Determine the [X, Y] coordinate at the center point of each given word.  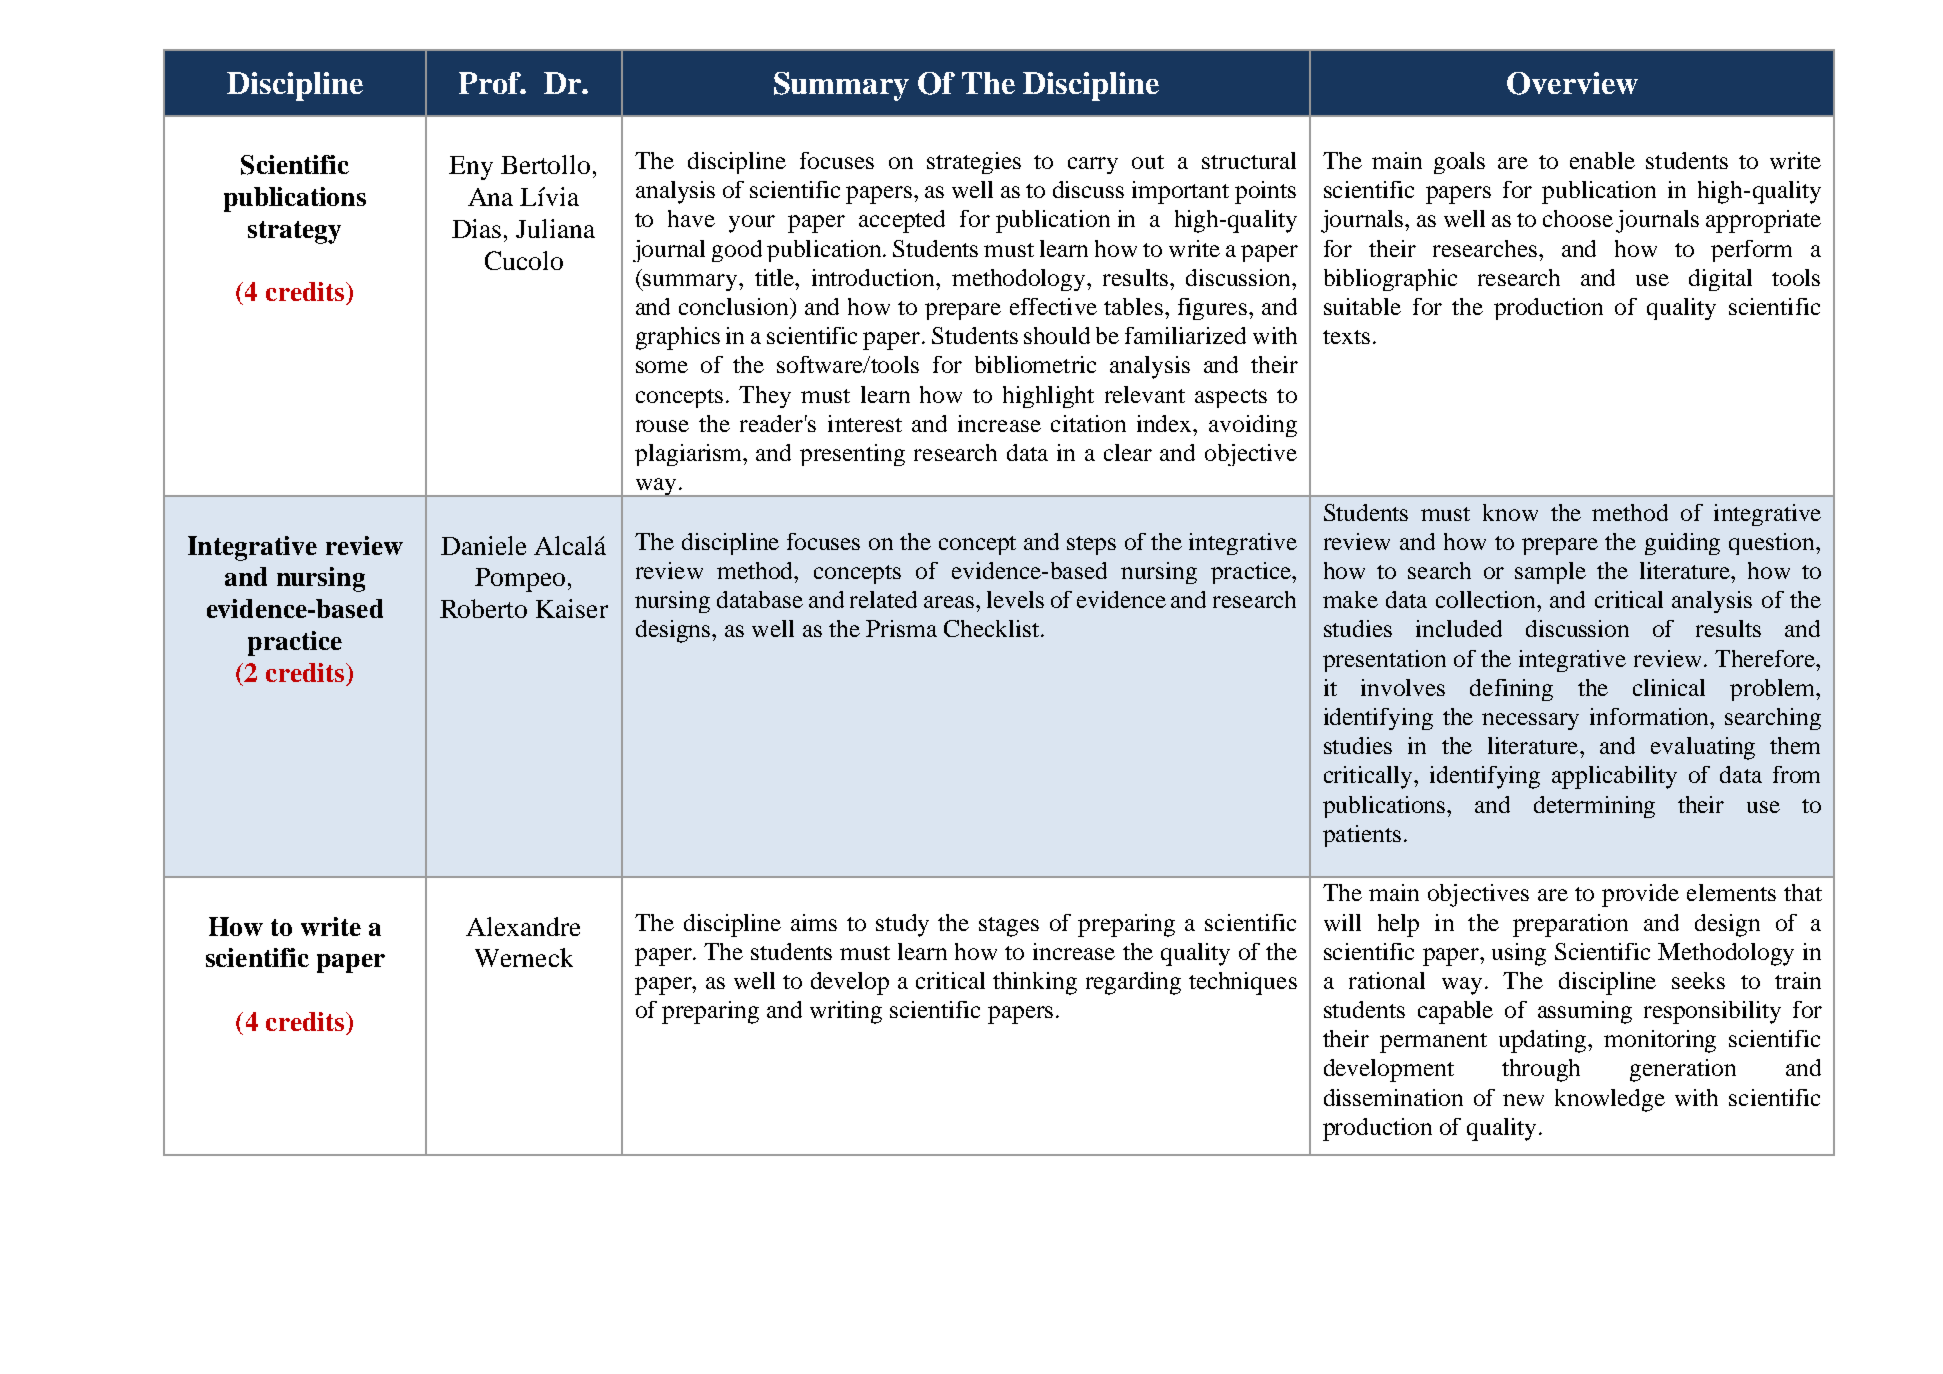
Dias [476, 228]
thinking [1035, 983]
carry [1093, 165]
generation [1683, 1070]
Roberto [483, 608]
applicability [1614, 777]
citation [1088, 423]
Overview [1572, 83]
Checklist [991, 628]
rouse [662, 426]
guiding [1682, 544]
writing [846, 1012]
